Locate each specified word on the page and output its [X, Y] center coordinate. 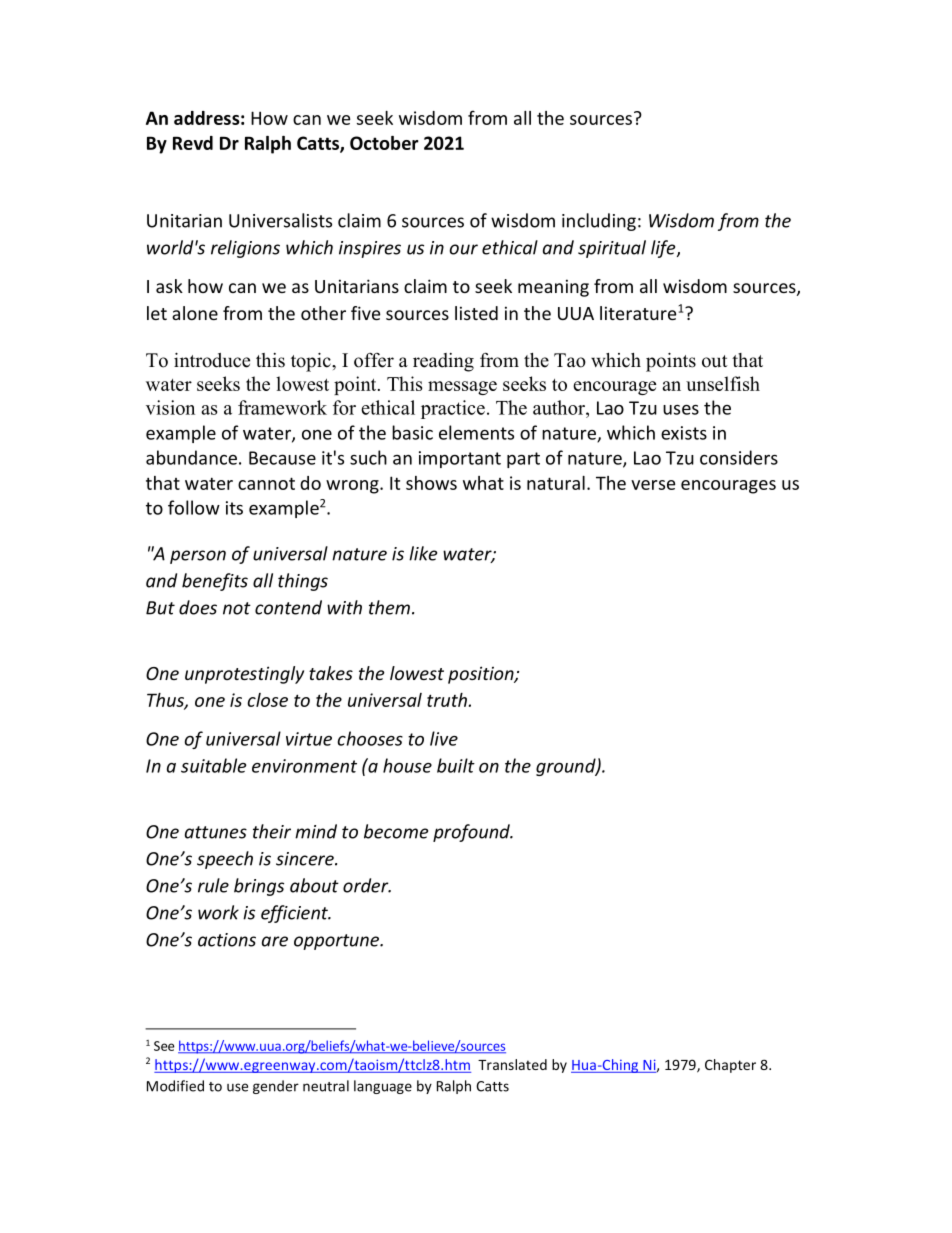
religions [245, 249]
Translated [512, 1064]
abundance [191, 457]
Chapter [730, 1066]
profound [472, 833]
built [456, 765]
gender [276, 1087]
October [384, 143]
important [460, 459]
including [599, 222]
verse [653, 485]
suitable [213, 765]
